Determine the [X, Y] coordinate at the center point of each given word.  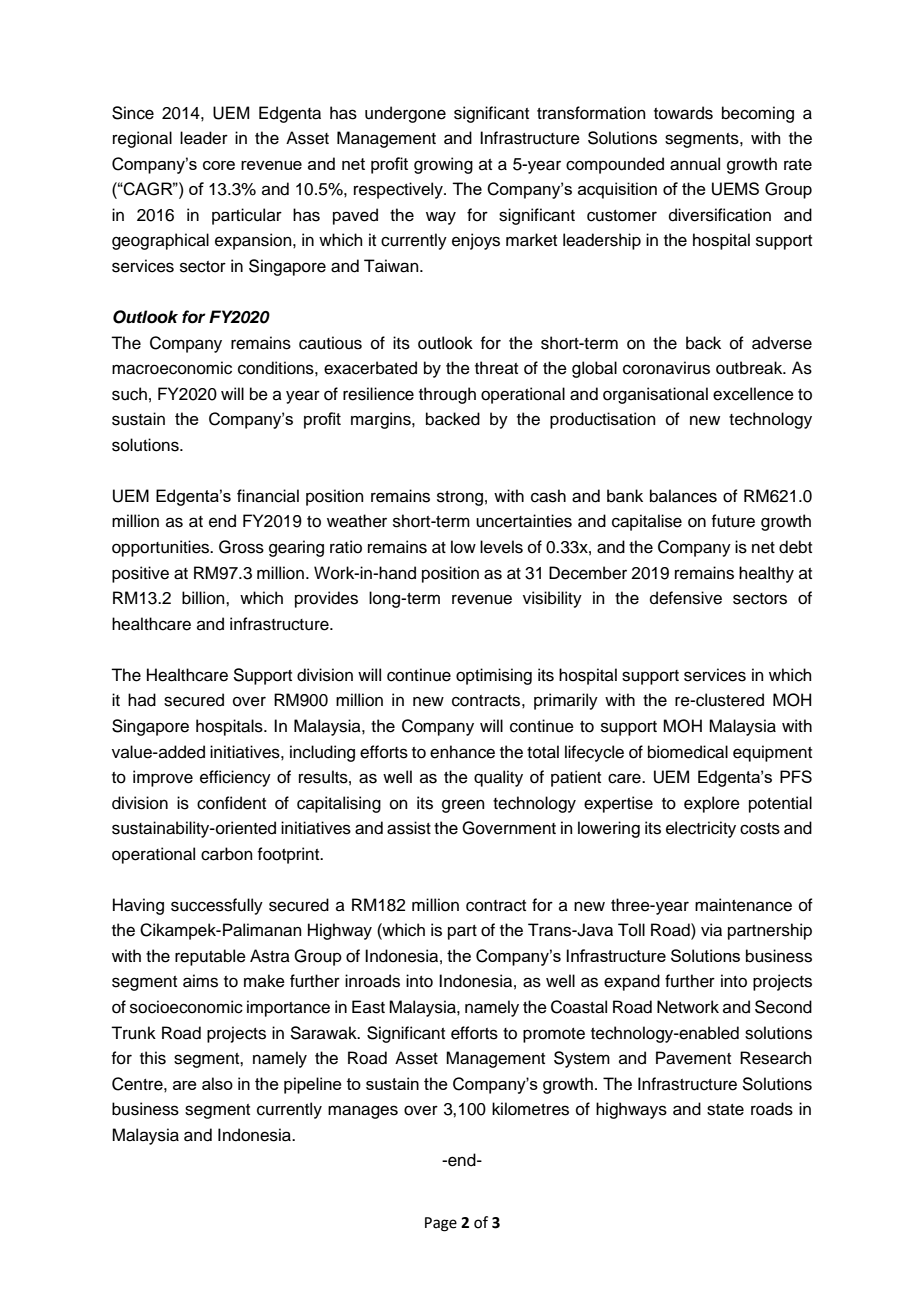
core [219, 165]
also [217, 1083]
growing [443, 165]
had [142, 700]
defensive [686, 598]
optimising [494, 676]
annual [695, 164]
